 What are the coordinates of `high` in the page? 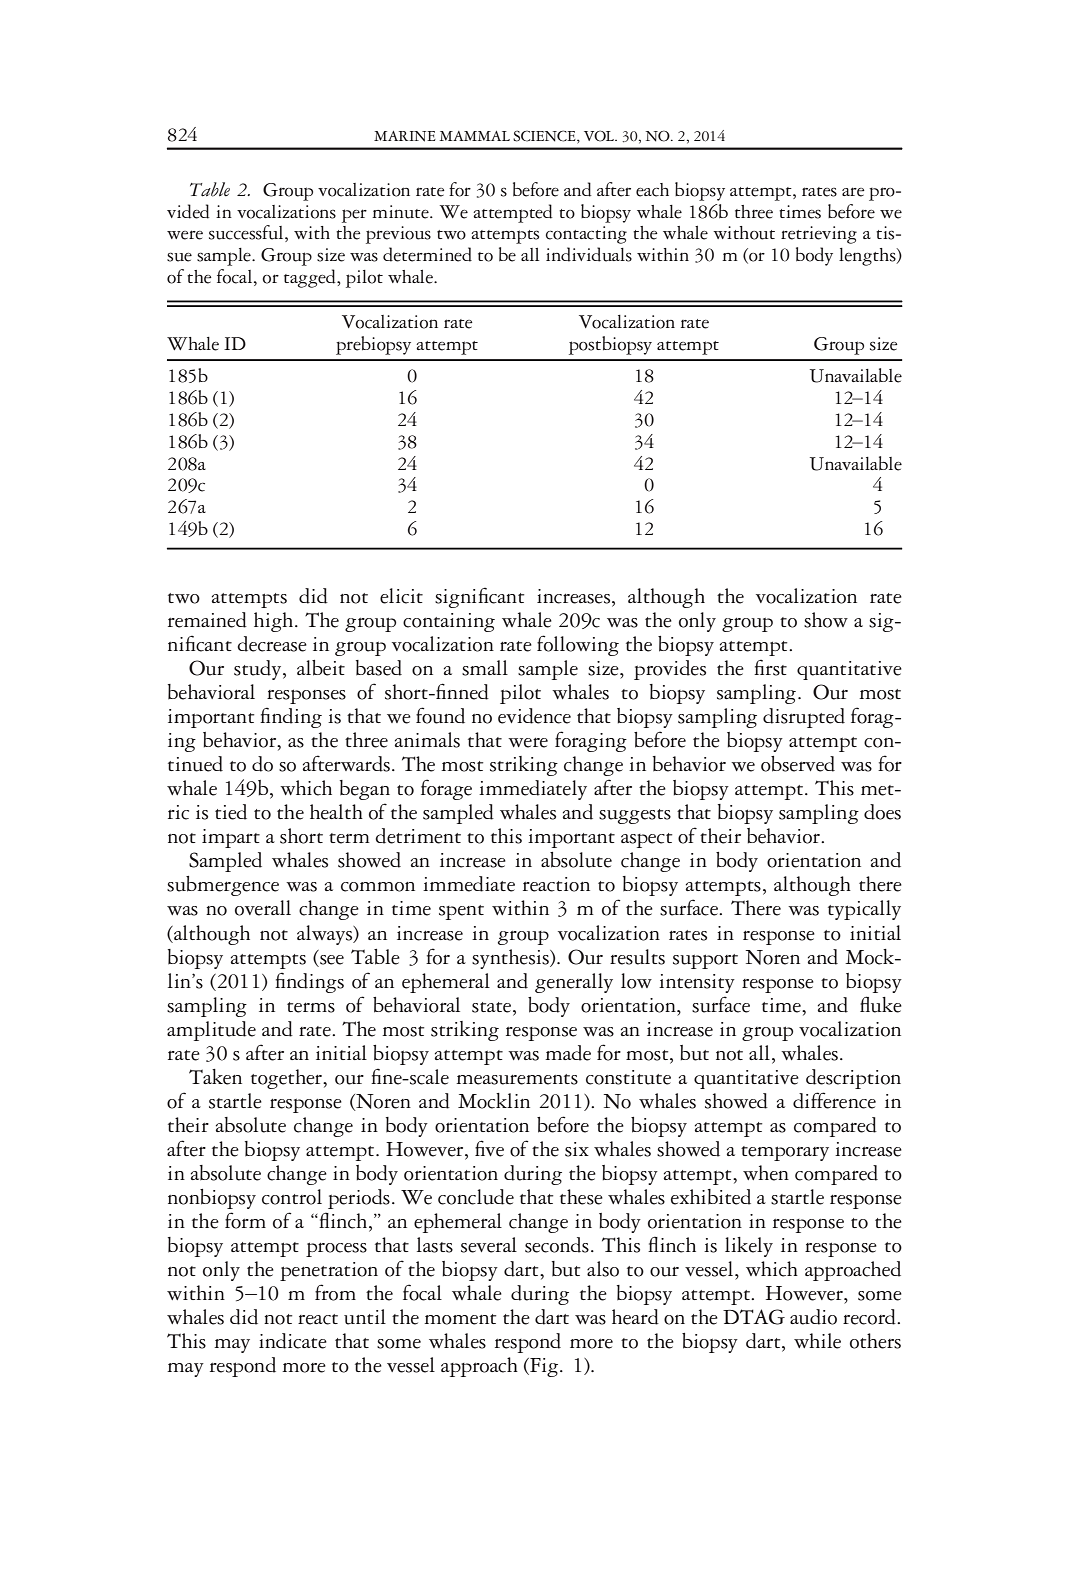 It's located at (275, 622).
